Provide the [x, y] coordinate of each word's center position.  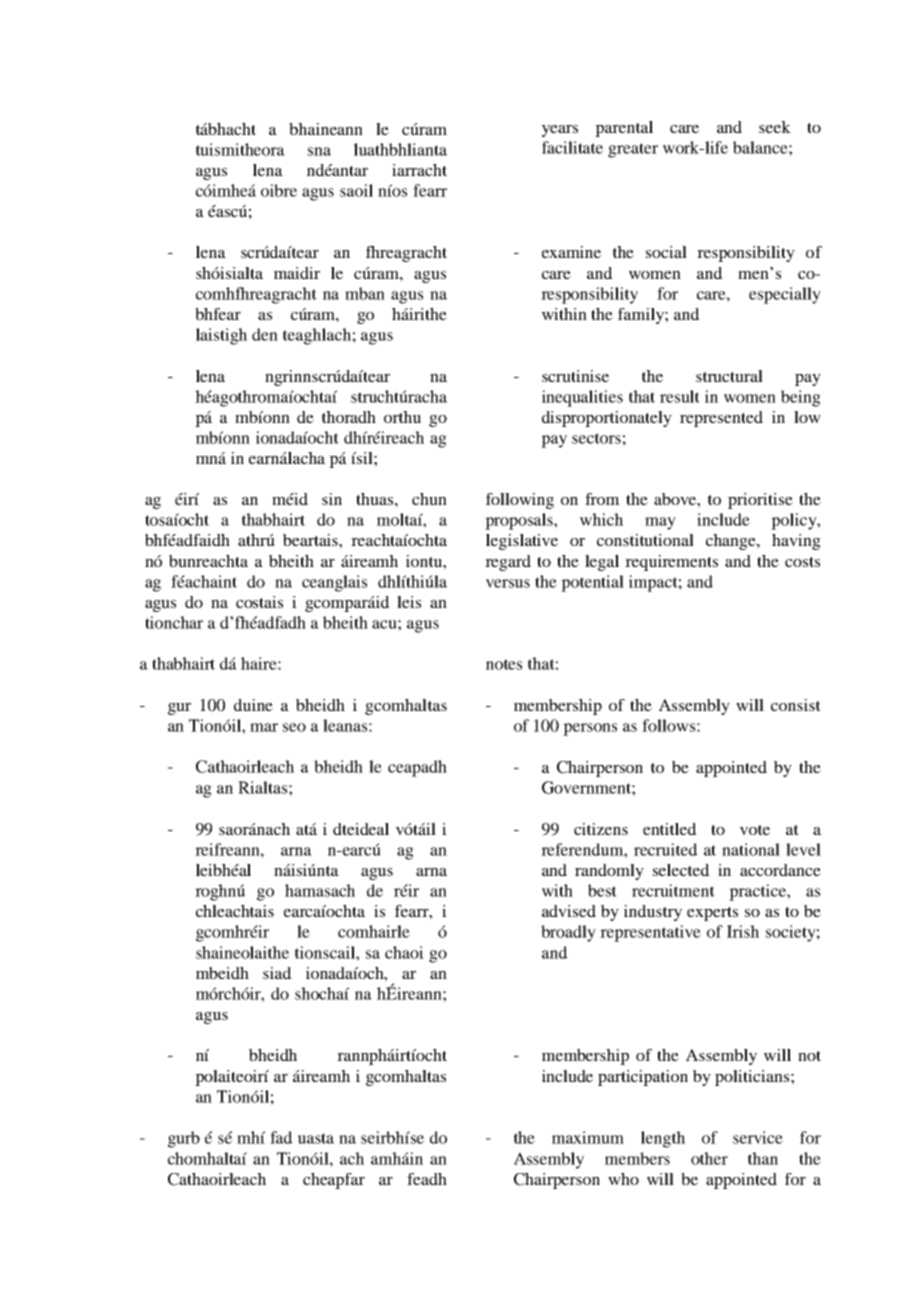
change [732, 542]
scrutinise [575, 376]
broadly [568, 933]
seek [775, 127]
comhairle [374, 931]
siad [277, 973]
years [560, 131]
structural [729, 376]
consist [796, 705]
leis [409, 602]
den [265, 334]
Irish [743, 931]
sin [332, 499]
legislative [522, 542]
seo [294, 727]
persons [590, 729]
